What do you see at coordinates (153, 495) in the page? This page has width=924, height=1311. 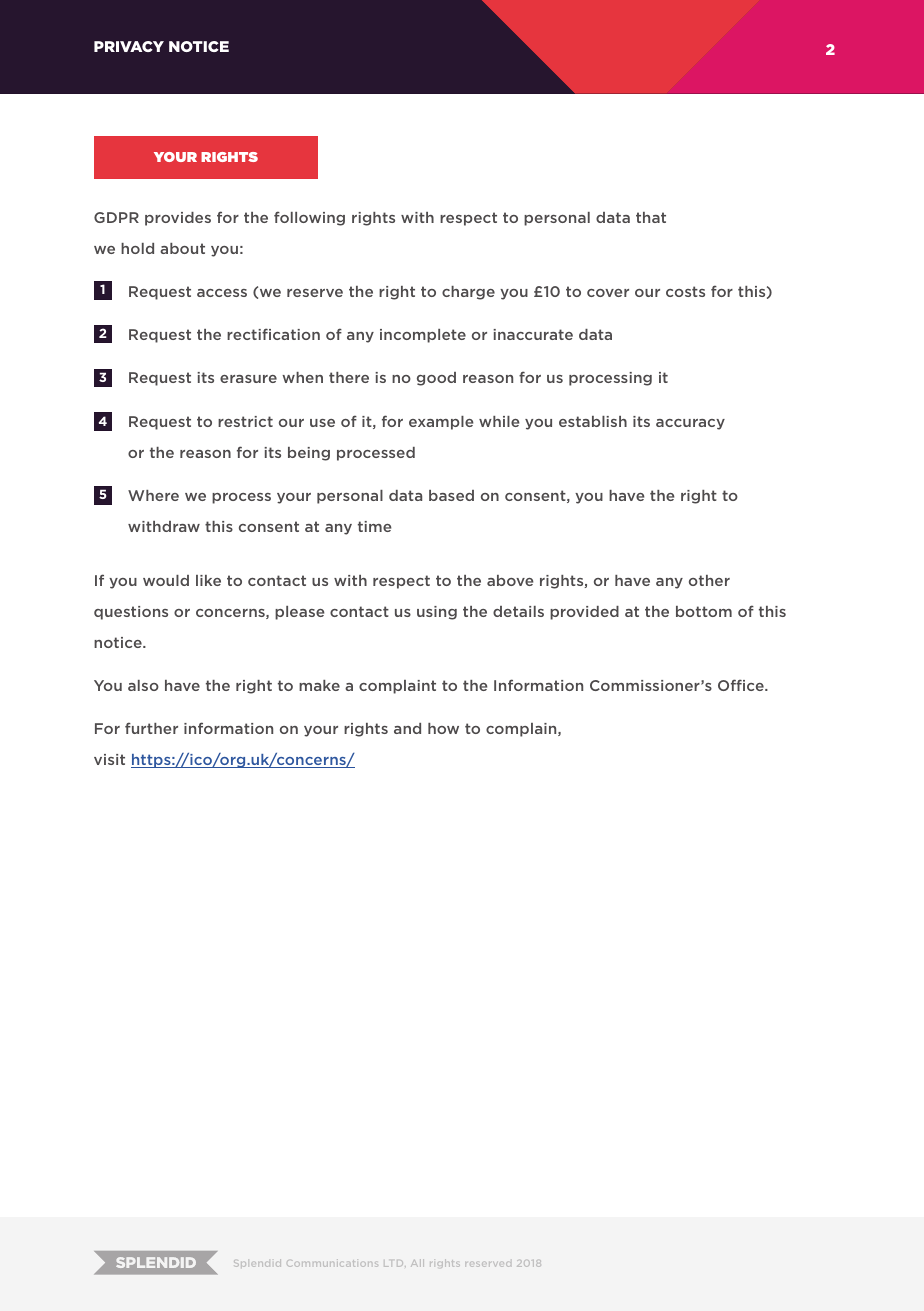 I see `Where` at bounding box center [153, 495].
